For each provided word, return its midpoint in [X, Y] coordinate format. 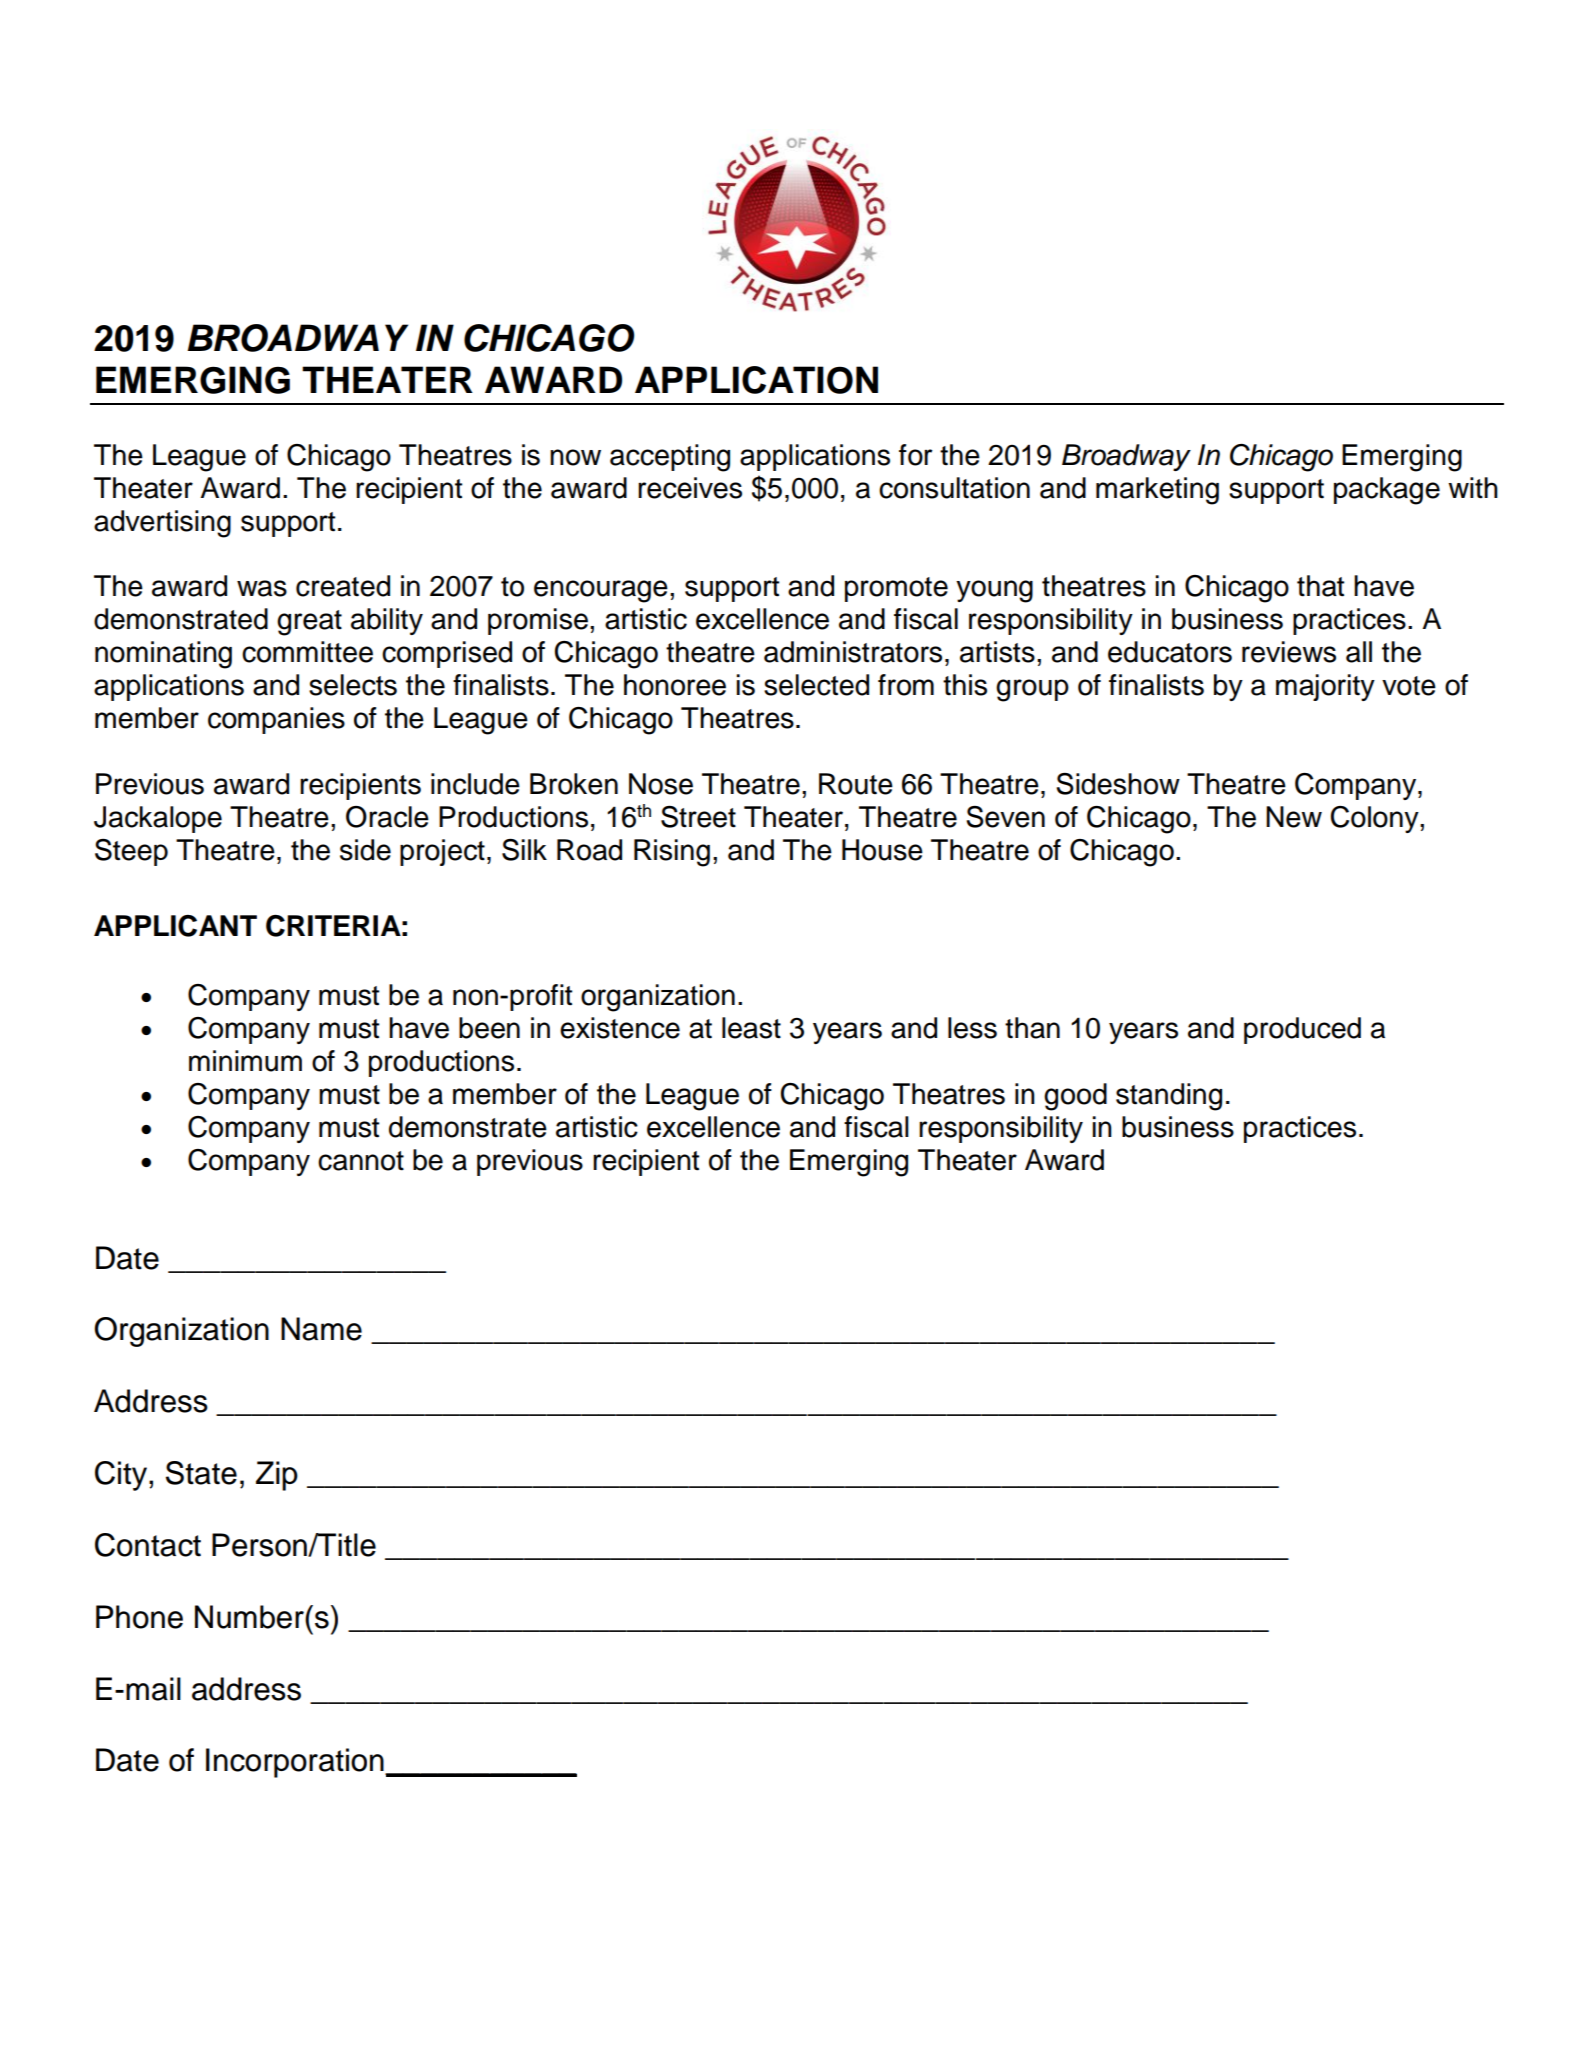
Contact [148, 1545]
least [751, 1028]
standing [1169, 1097]
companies [276, 720]
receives [690, 488]
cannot [361, 1161]
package [1387, 491]
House [882, 850]
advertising [162, 524]
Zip [277, 1476]
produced [1302, 1030]
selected [816, 685]
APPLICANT [175, 926]
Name [321, 1329]
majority [1325, 687]
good [1075, 1097]
